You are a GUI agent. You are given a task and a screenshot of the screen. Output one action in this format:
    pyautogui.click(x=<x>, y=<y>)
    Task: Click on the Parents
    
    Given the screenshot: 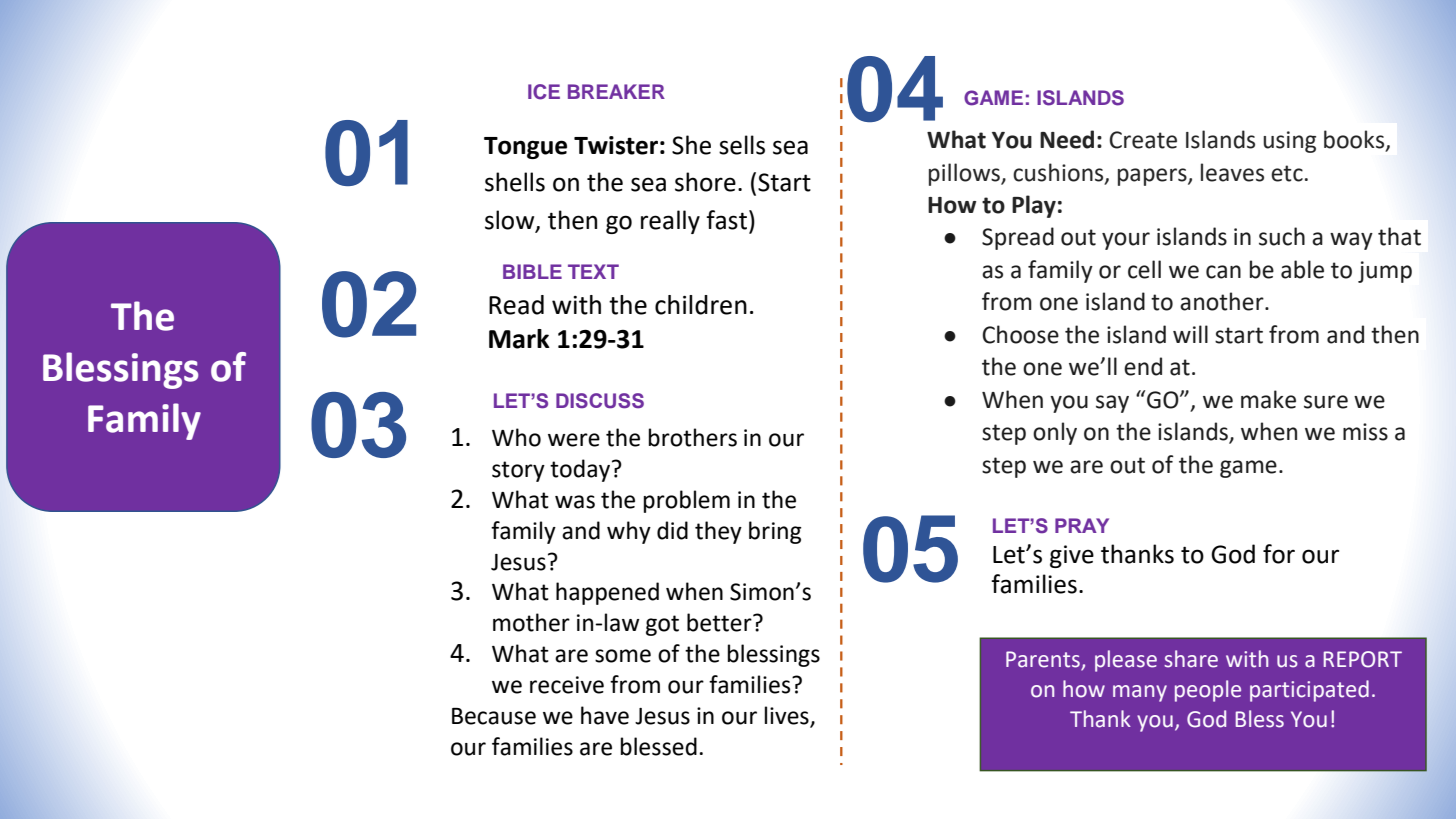 What is the action you would take?
    pyautogui.click(x=1044, y=660)
